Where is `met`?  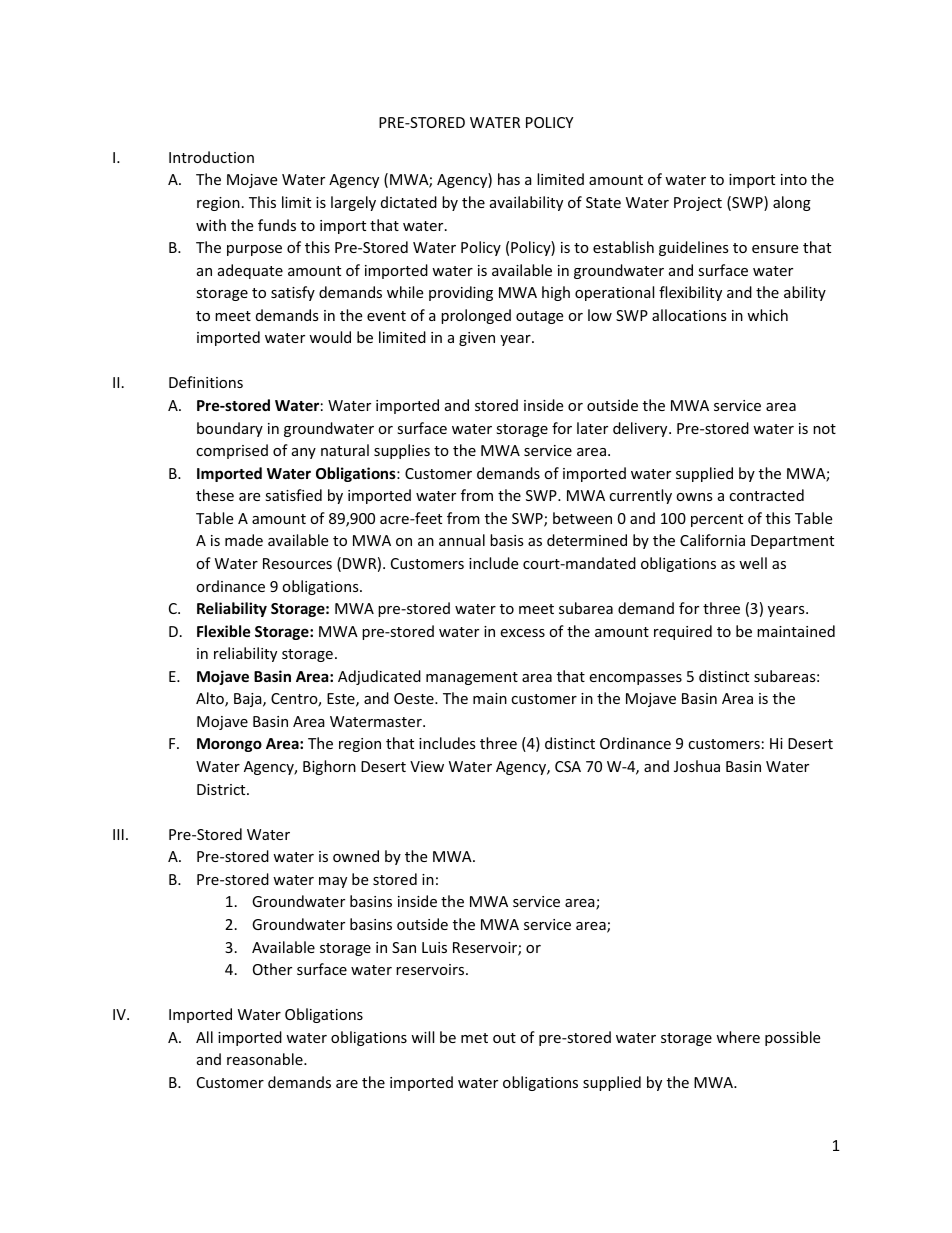
met is located at coordinates (474, 1038).
